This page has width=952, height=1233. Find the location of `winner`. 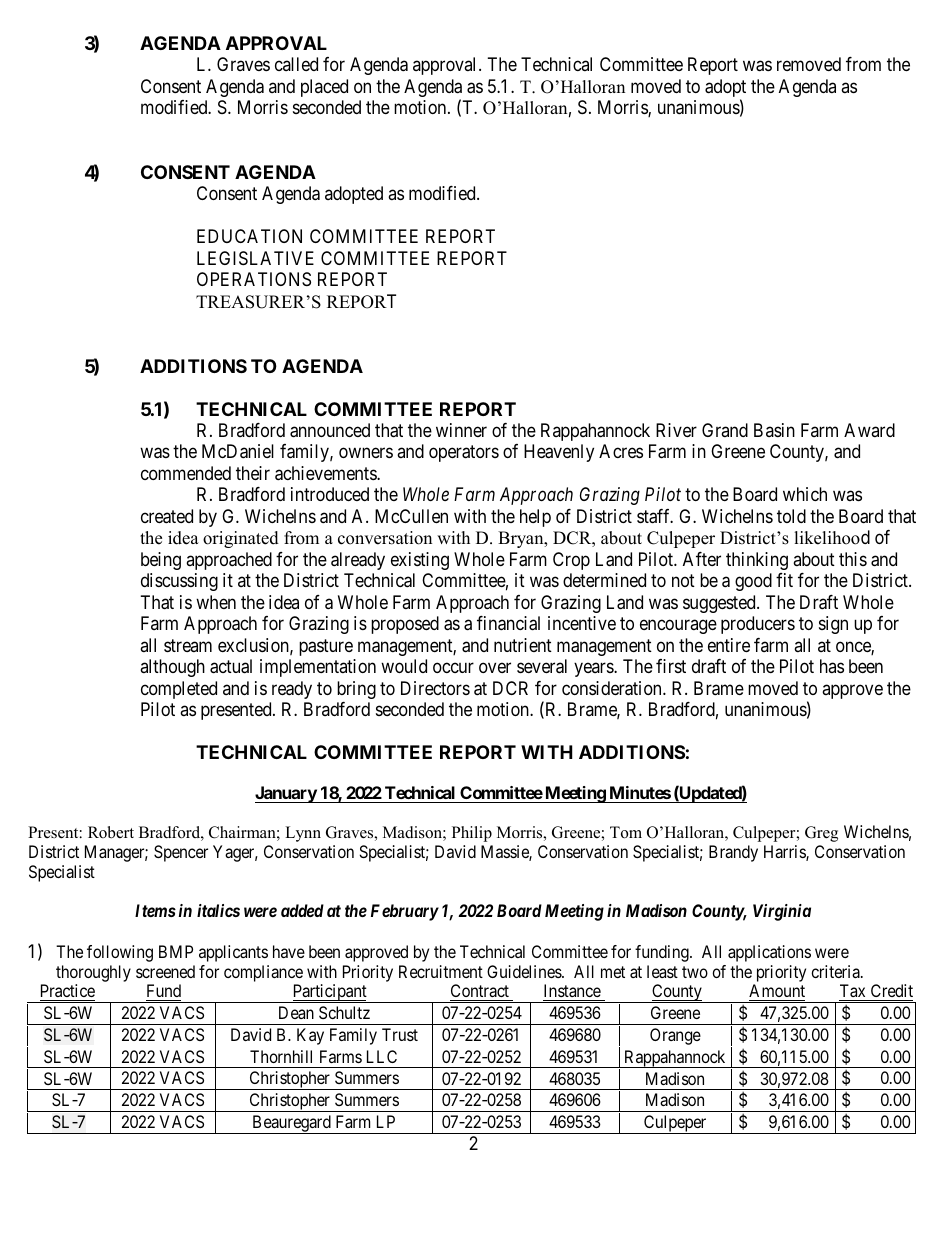

winner is located at coordinates (461, 430).
